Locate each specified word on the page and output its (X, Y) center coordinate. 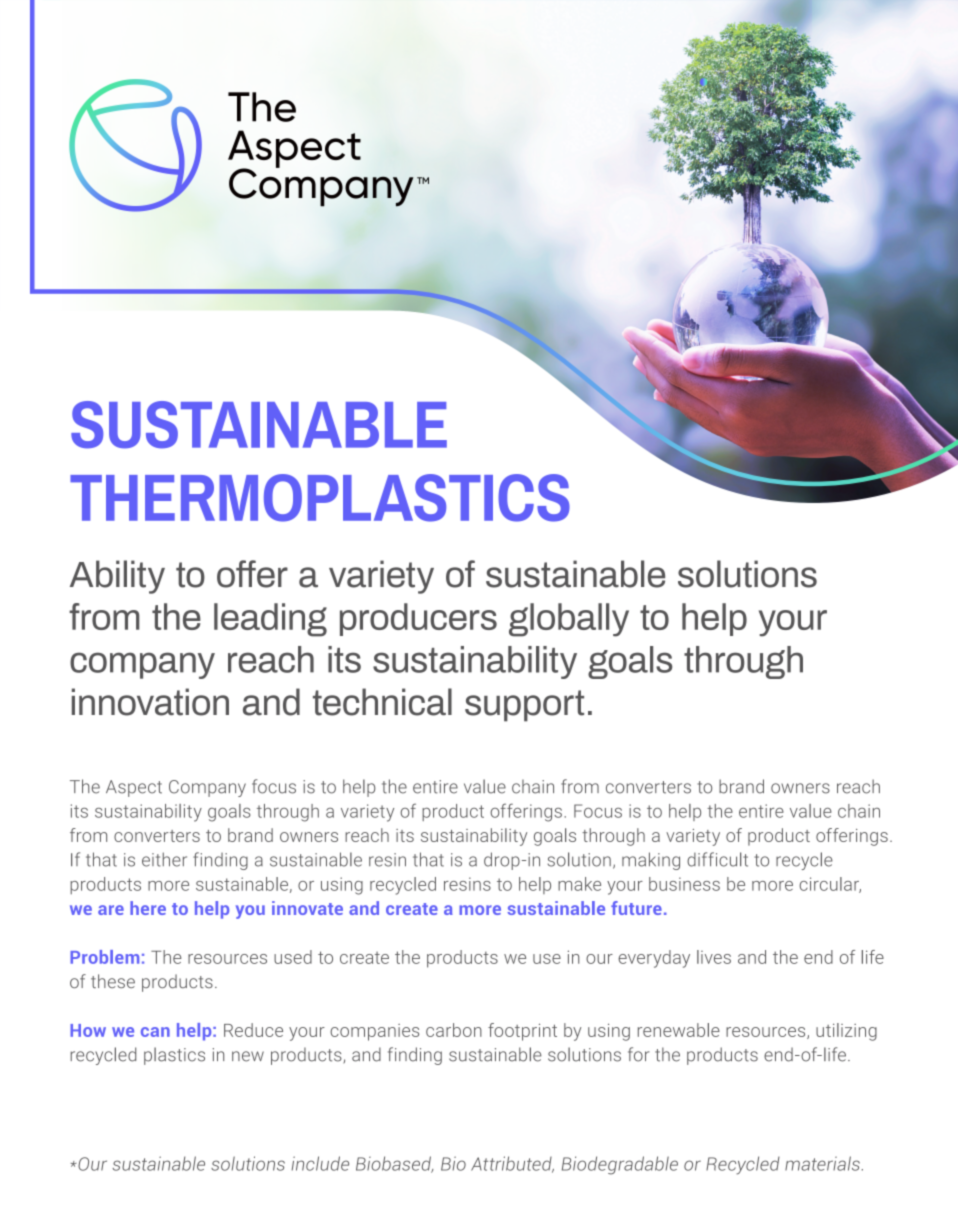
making (651, 861)
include (320, 1163)
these (113, 981)
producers (418, 619)
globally (569, 620)
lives (714, 957)
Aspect (134, 788)
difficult (717, 859)
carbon (454, 1030)
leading (270, 620)
